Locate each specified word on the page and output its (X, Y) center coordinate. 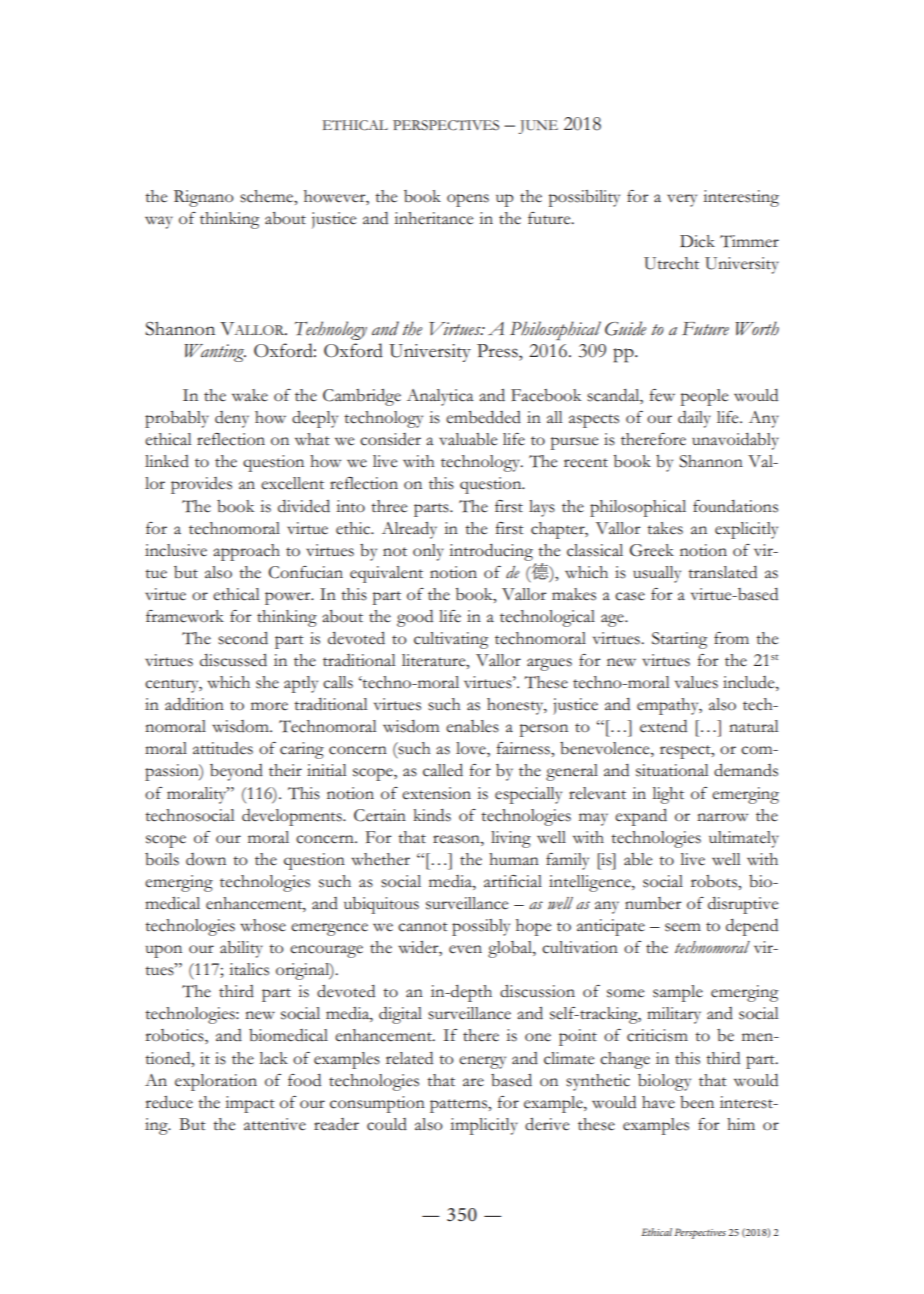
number (653, 903)
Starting (679, 640)
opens (468, 200)
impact (250, 1104)
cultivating (451, 640)
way (159, 222)
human (514, 859)
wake (250, 395)
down (206, 859)
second (243, 638)
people (704, 397)
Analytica (440, 397)
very (682, 200)
